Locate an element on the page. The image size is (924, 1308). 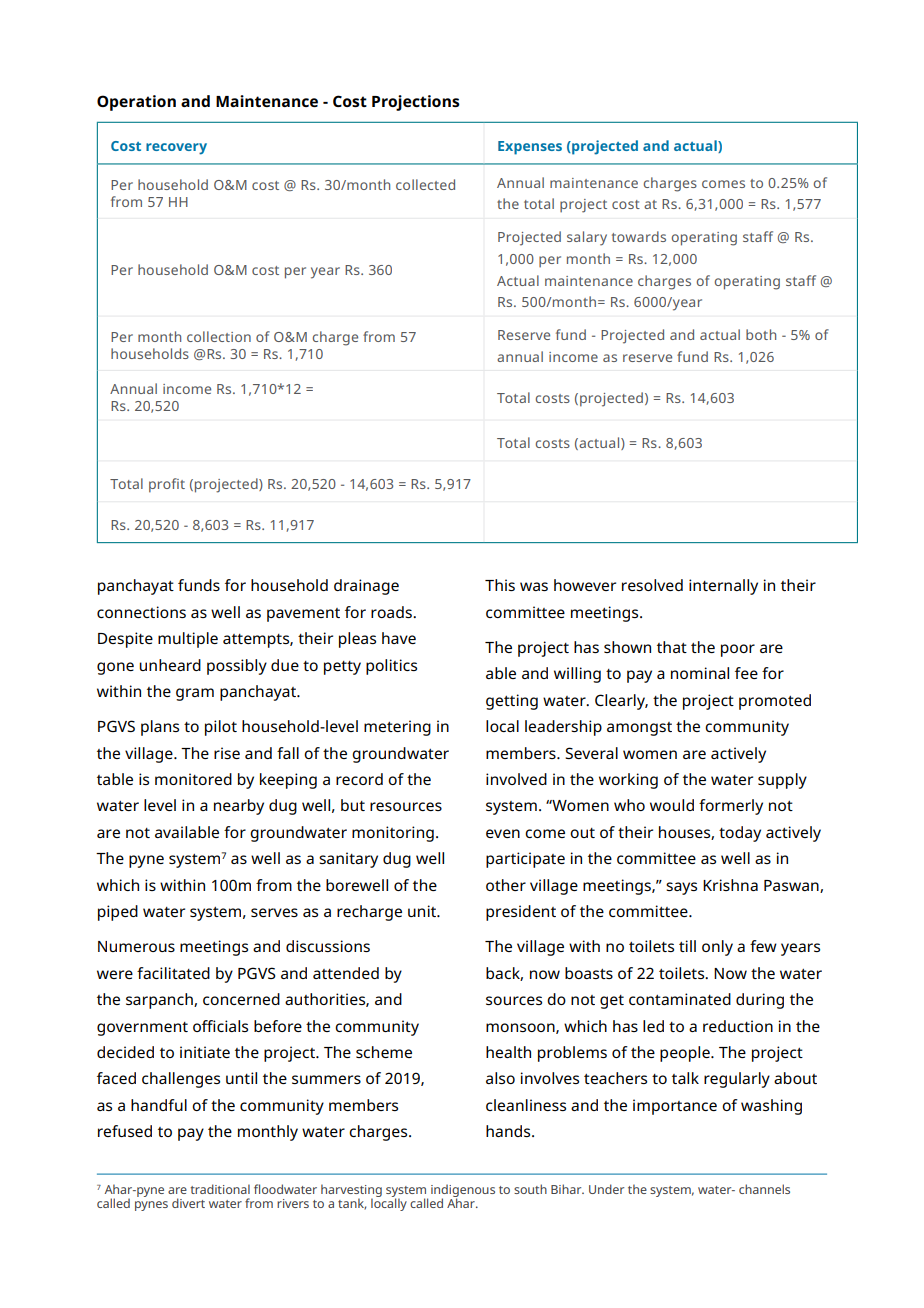
even is located at coordinates (503, 833).
